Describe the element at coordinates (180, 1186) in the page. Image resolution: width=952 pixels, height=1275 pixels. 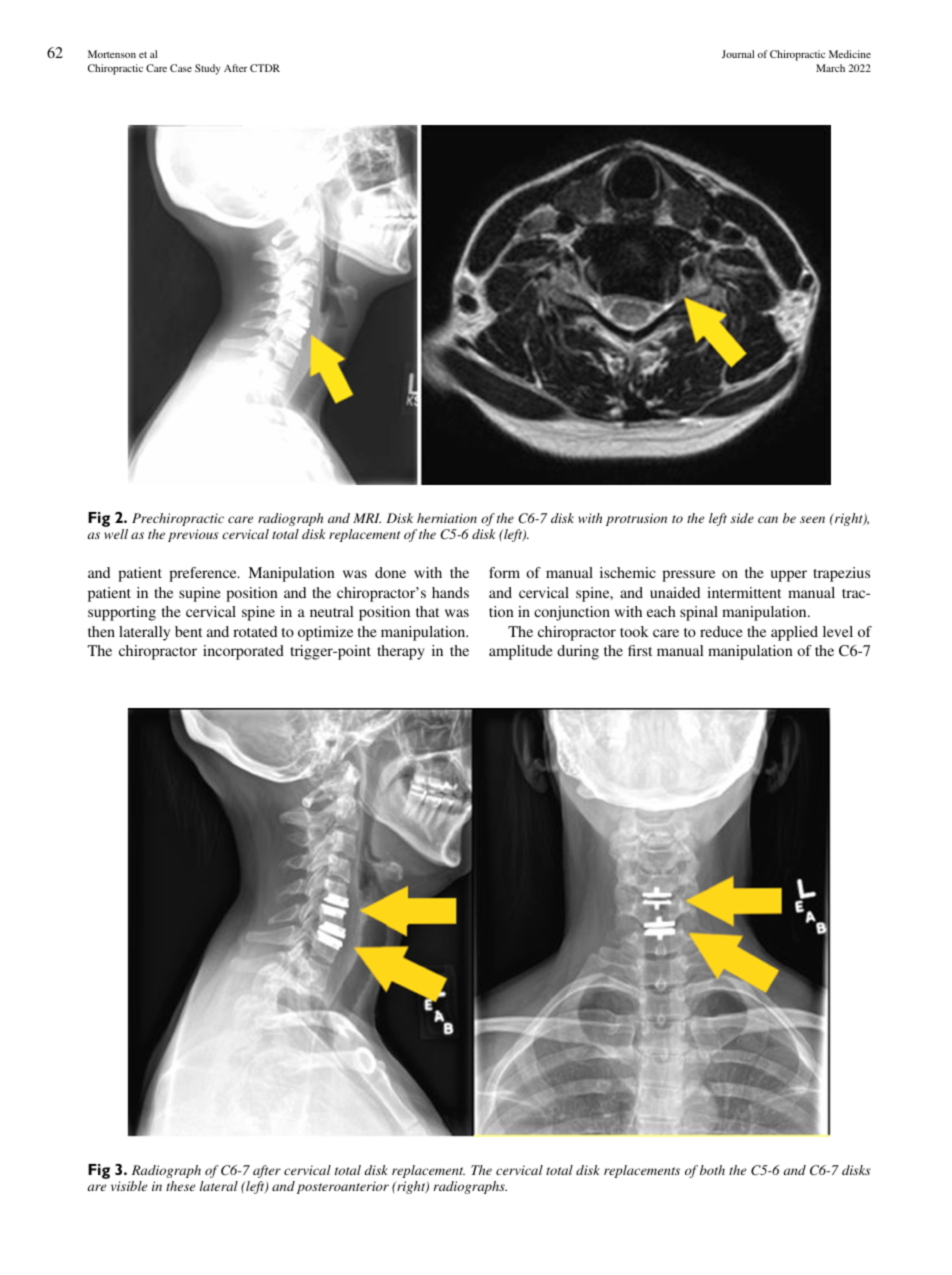
I see `these` at that location.
